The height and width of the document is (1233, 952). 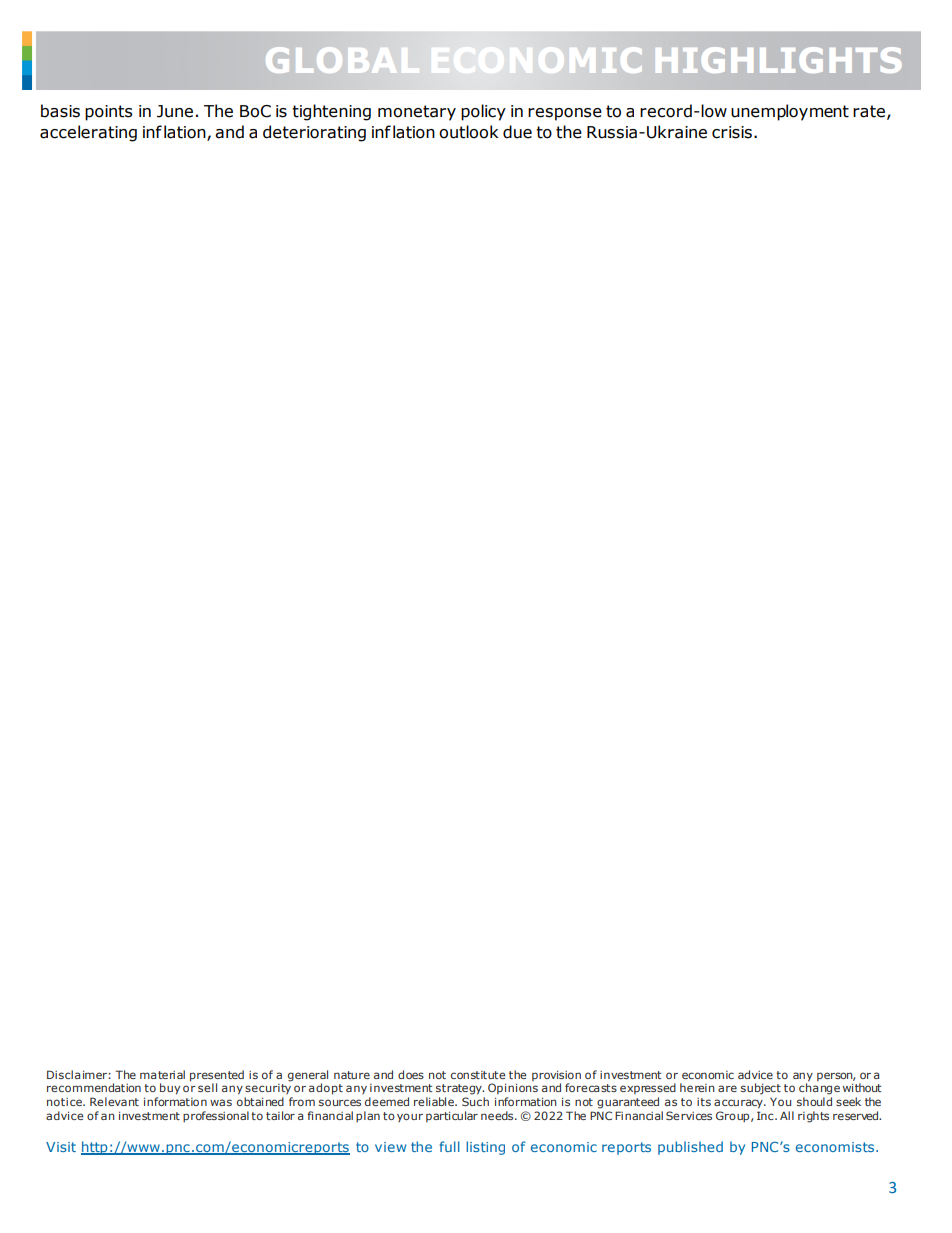 I want to click on outlook, so click(x=468, y=132).
